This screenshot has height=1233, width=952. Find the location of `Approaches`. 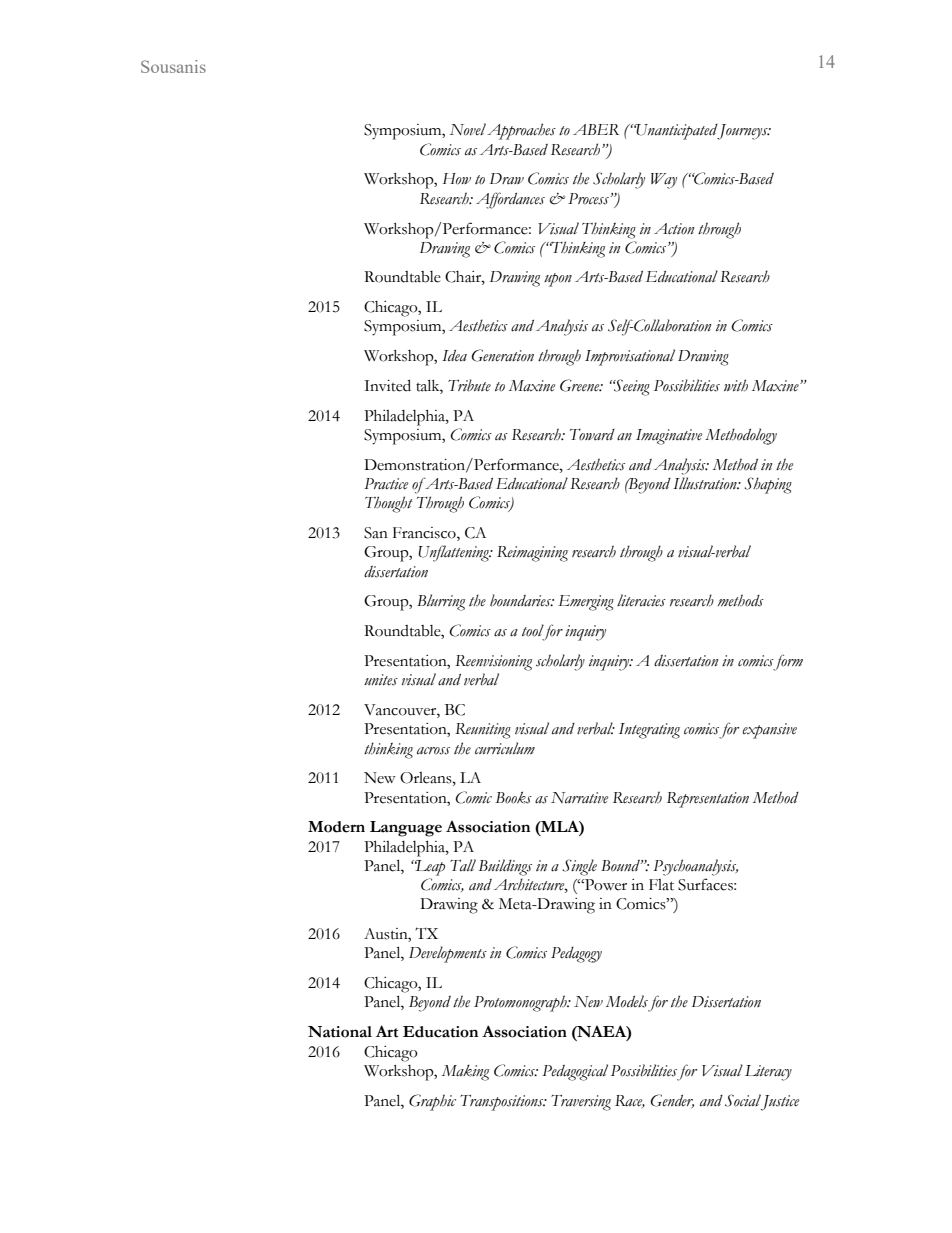

Approaches is located at coordinates (521, 131).
